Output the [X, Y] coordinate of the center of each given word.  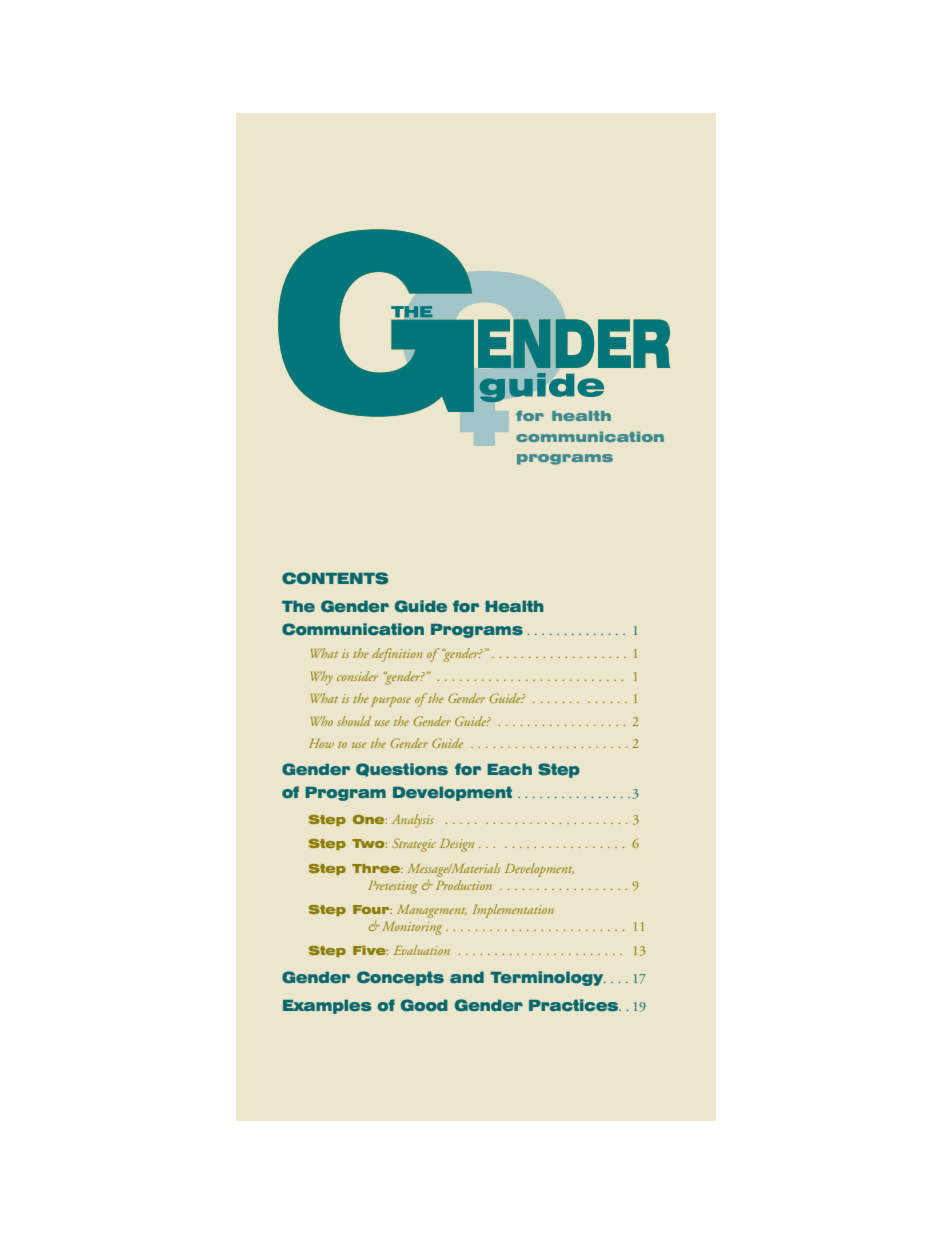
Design [457, 845]
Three [377, 868]
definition [397, 655]
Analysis [412, 821]
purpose [391, 701]
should [354, 721]
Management [432, 911]
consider [357, 676]
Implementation [513, 911]
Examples [327, 1006]
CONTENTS [335, 578]
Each [509, 769]
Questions [402, 770]
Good [424, 1005]
